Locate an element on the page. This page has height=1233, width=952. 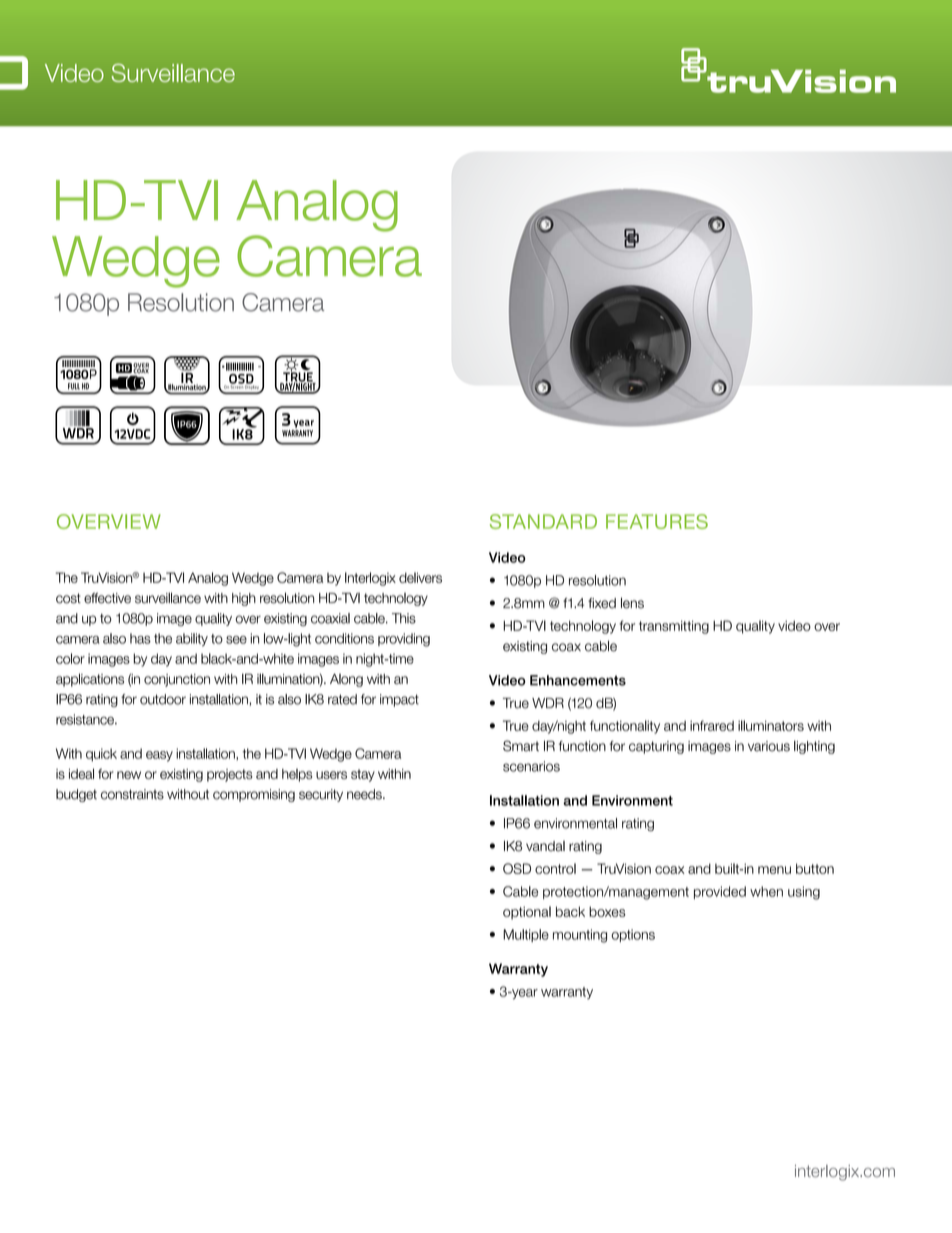
needs is located at coordinates (365, 794).
